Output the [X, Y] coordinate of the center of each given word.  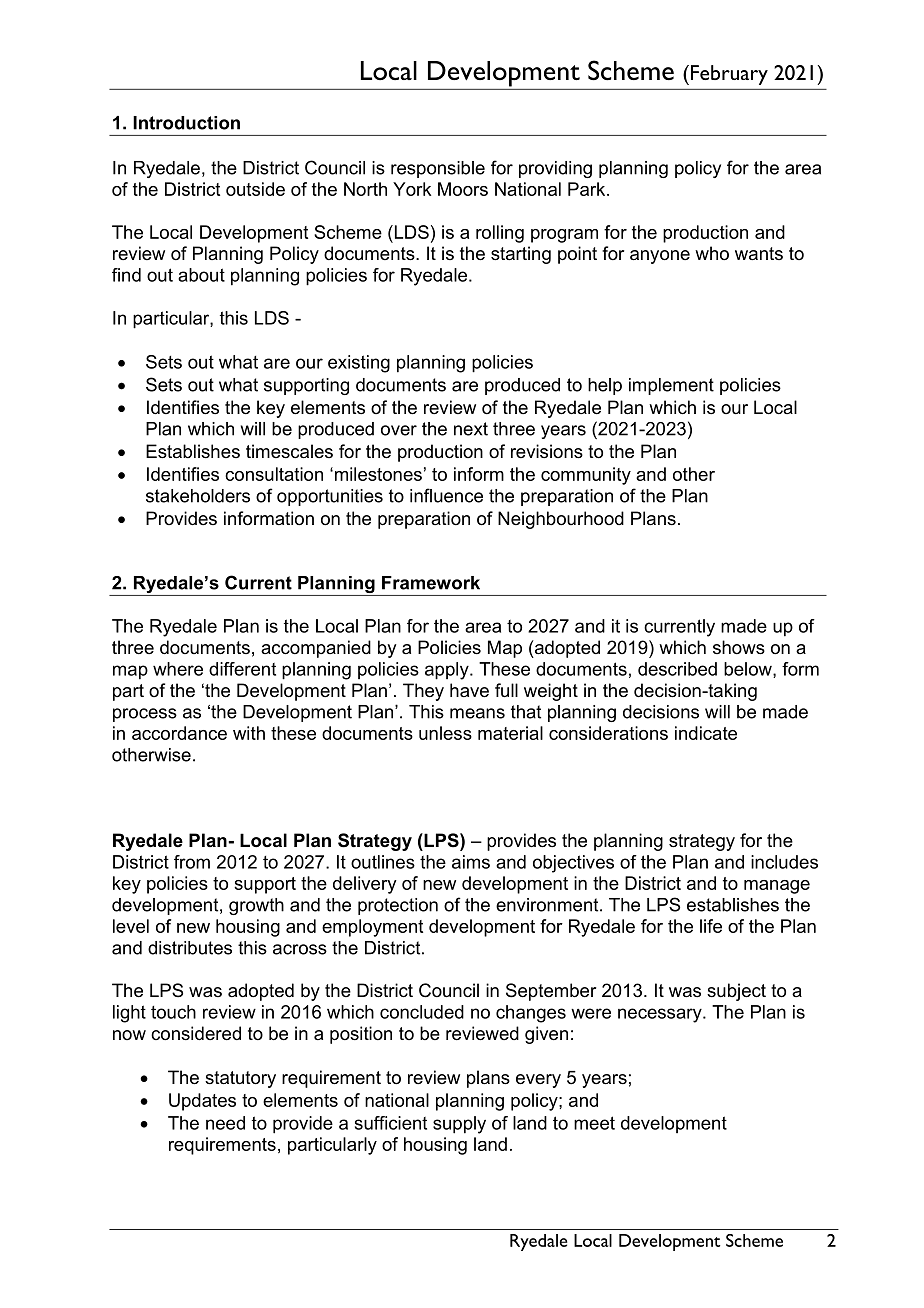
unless [445, 733]
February [729, 75]
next [471, 429]
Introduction [186, 123]
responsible [438, 169]
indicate [706, 733]
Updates [202, 1102]
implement [671, 386]
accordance [179, 733]
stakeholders [198, 496]
